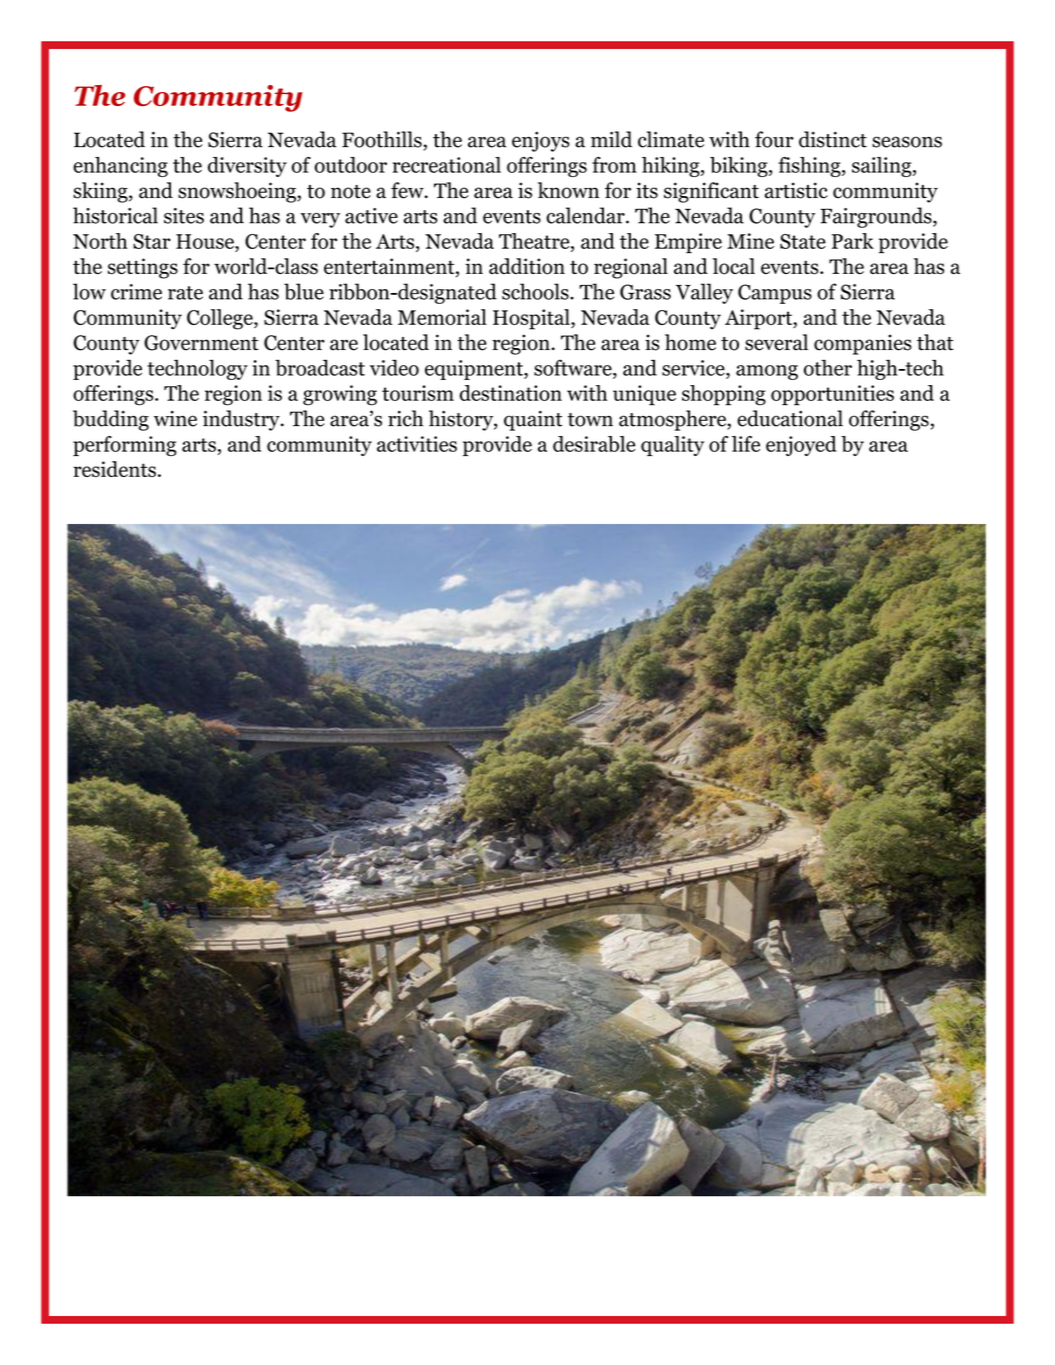 The image size is (1055, 1365). What do you see at coordinates (114, 469) in the screenshot?
I see `residents` at bounding box center [114, 469].
